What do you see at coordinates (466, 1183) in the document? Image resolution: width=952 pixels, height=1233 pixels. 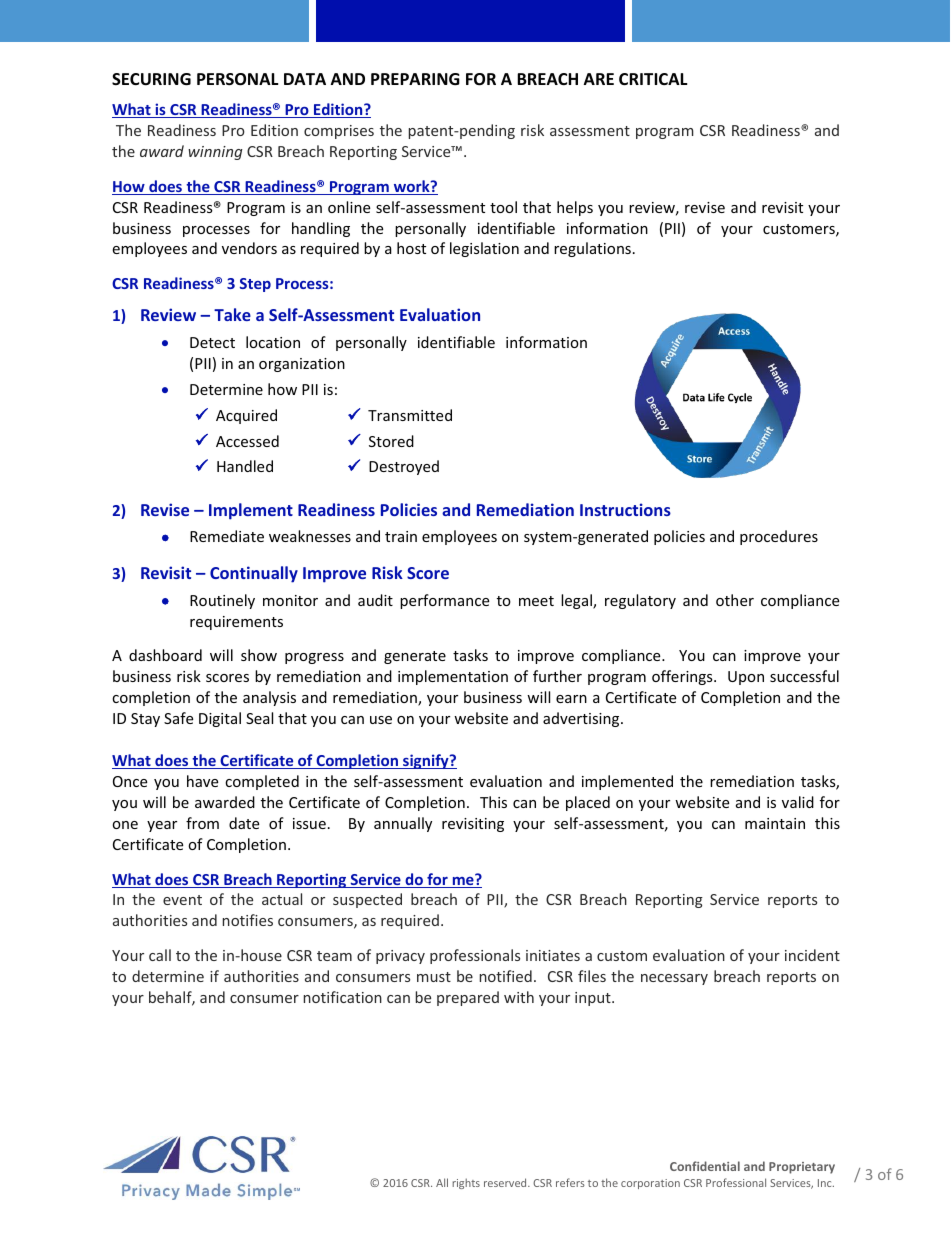 I see `rights` at bounding box center [466, 1183].
